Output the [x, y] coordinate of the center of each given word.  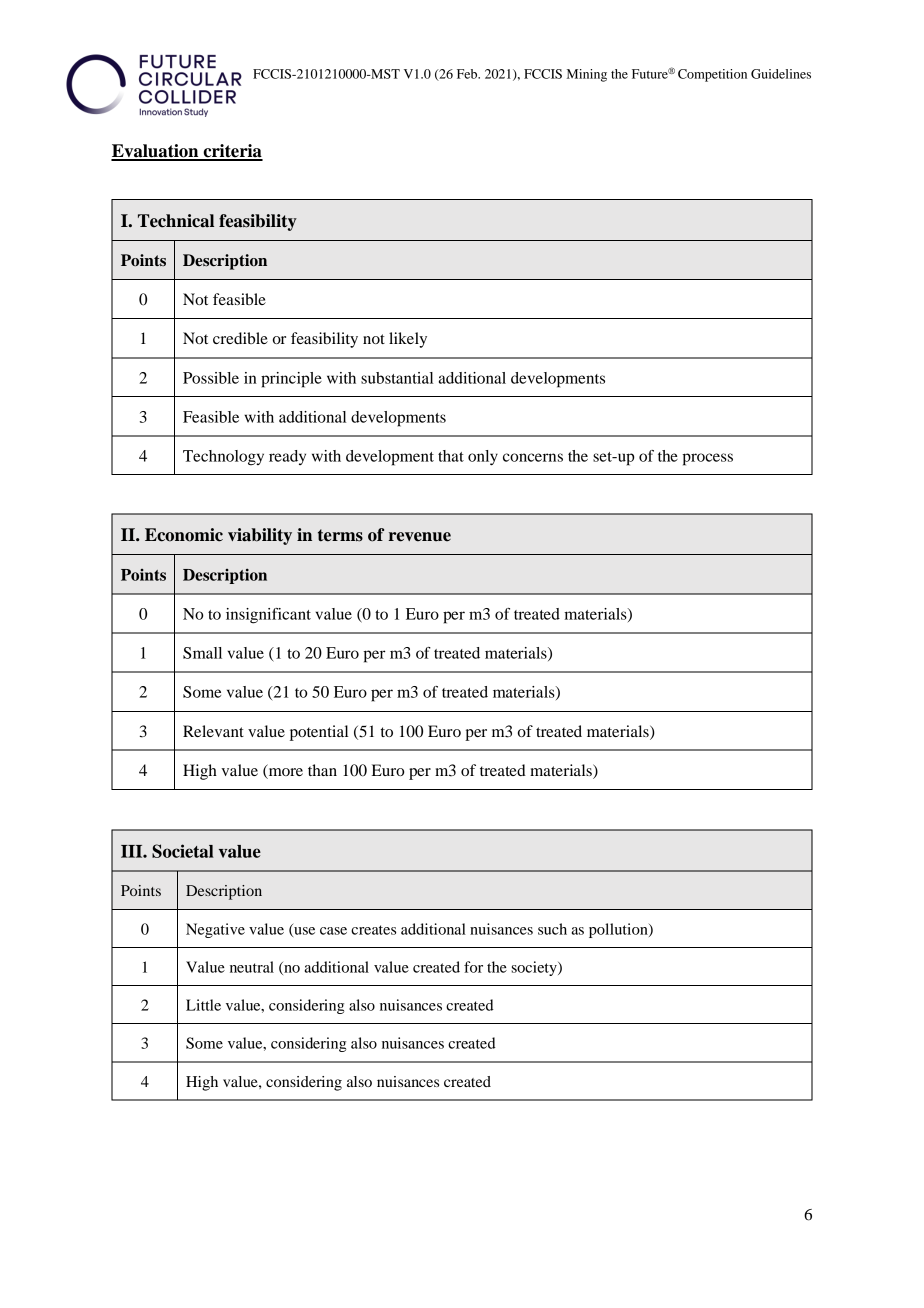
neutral [252, 967]
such [552, 929]
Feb [468, 74]
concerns [533, 457]
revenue [419, 537]
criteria [232, 152]
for [473, 967]
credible [240, 338]
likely [408, 340]
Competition [712, 75]
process [707, 459]
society [535, 968]
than [322, 770]
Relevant [213, 731]
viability [260, 536]
